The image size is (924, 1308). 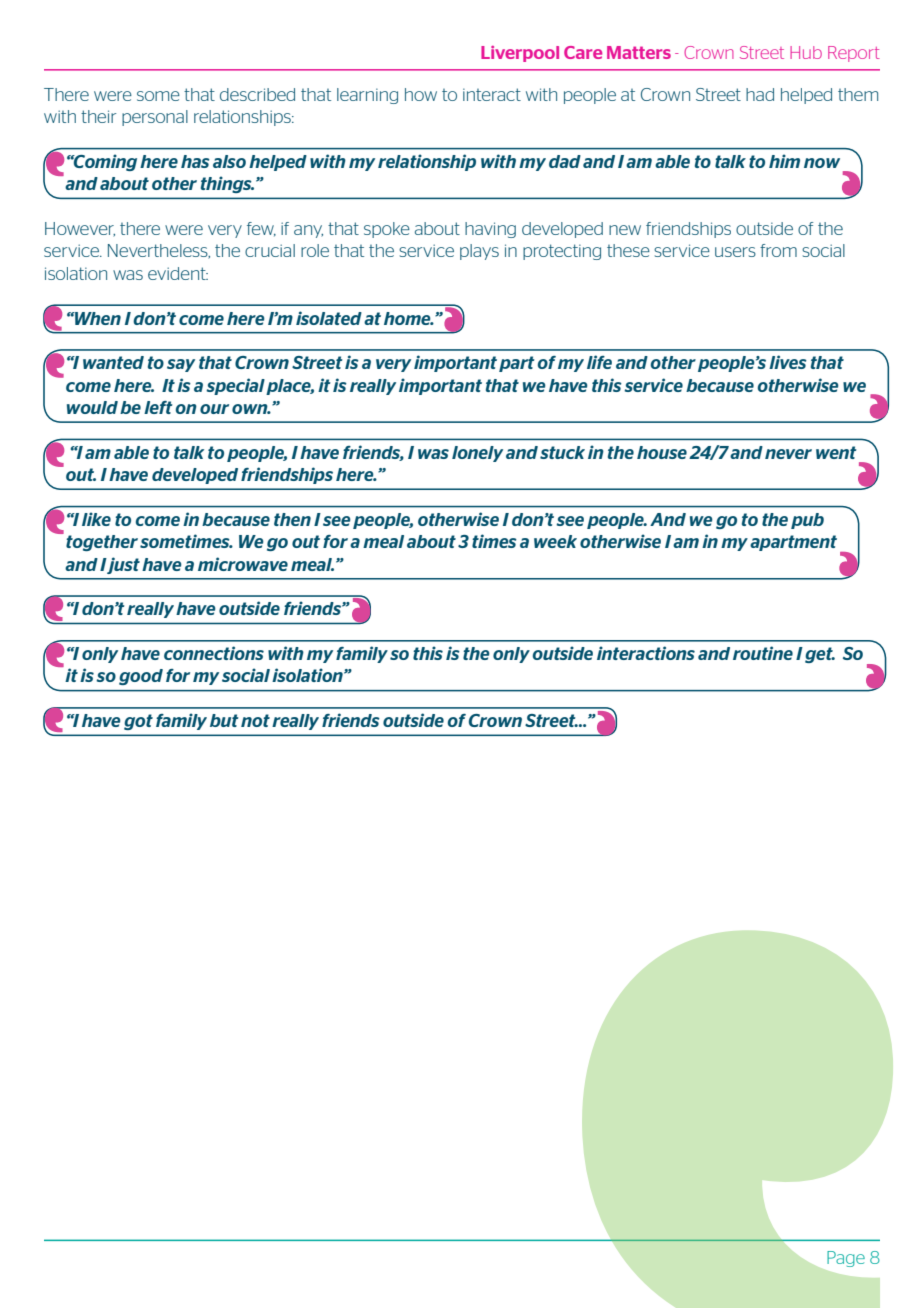 What do you see at coordinates (836, 452) in the screenshot?
I see `went` at bounding box center [836, 452].
